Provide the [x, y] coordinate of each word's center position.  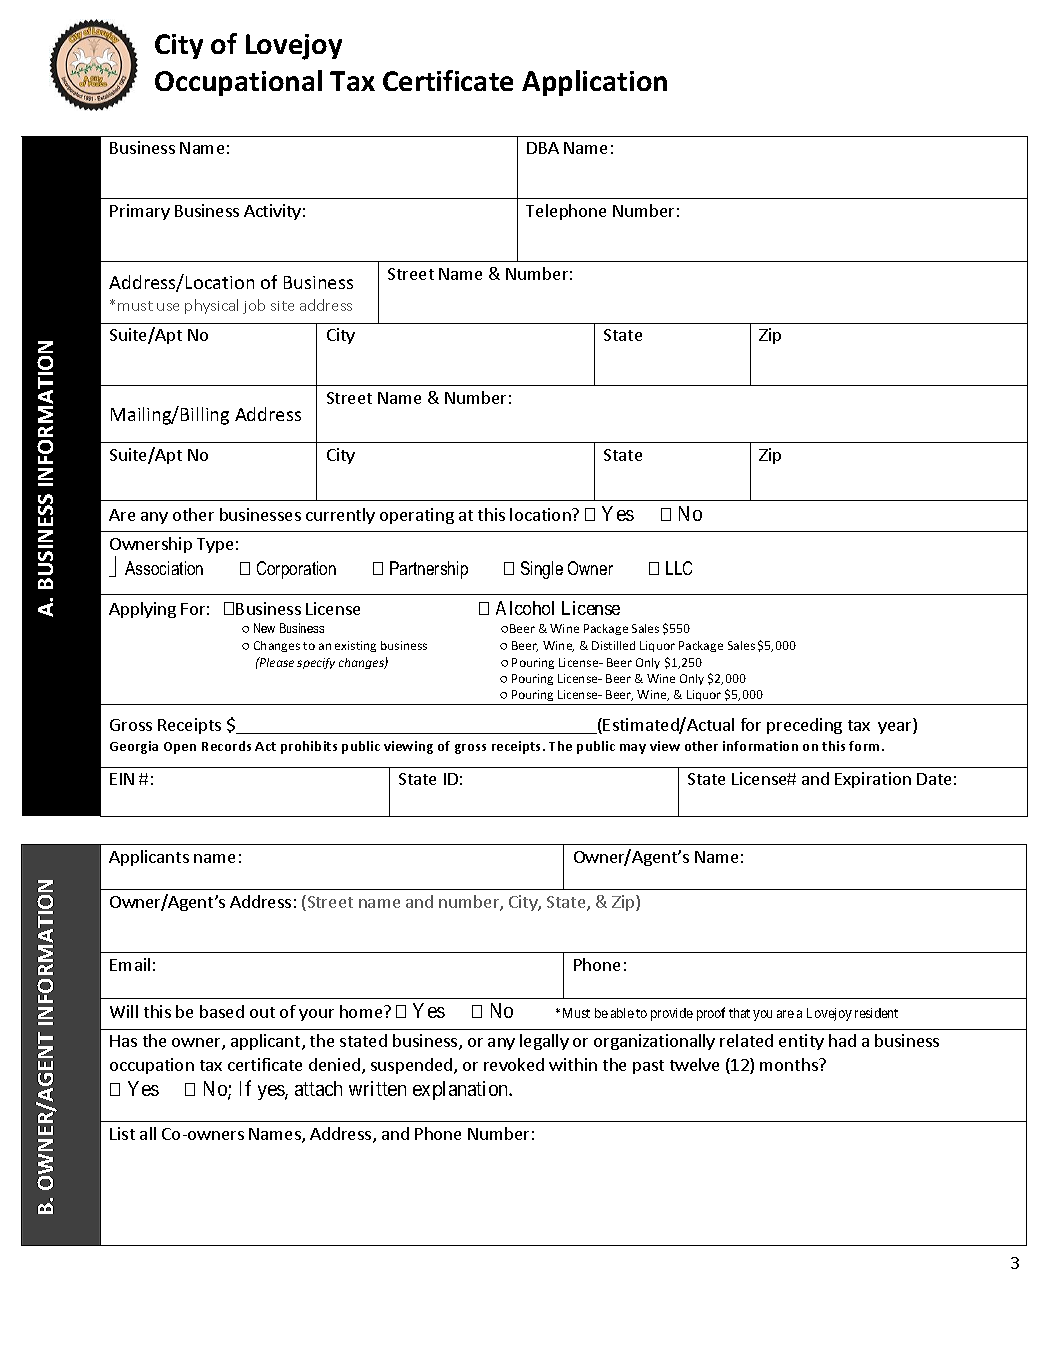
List [122, 1133]
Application [594, 83]
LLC [679, 568]
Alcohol [525, 608]
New [264, 628]
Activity [272, 212]
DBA [543, 148]
